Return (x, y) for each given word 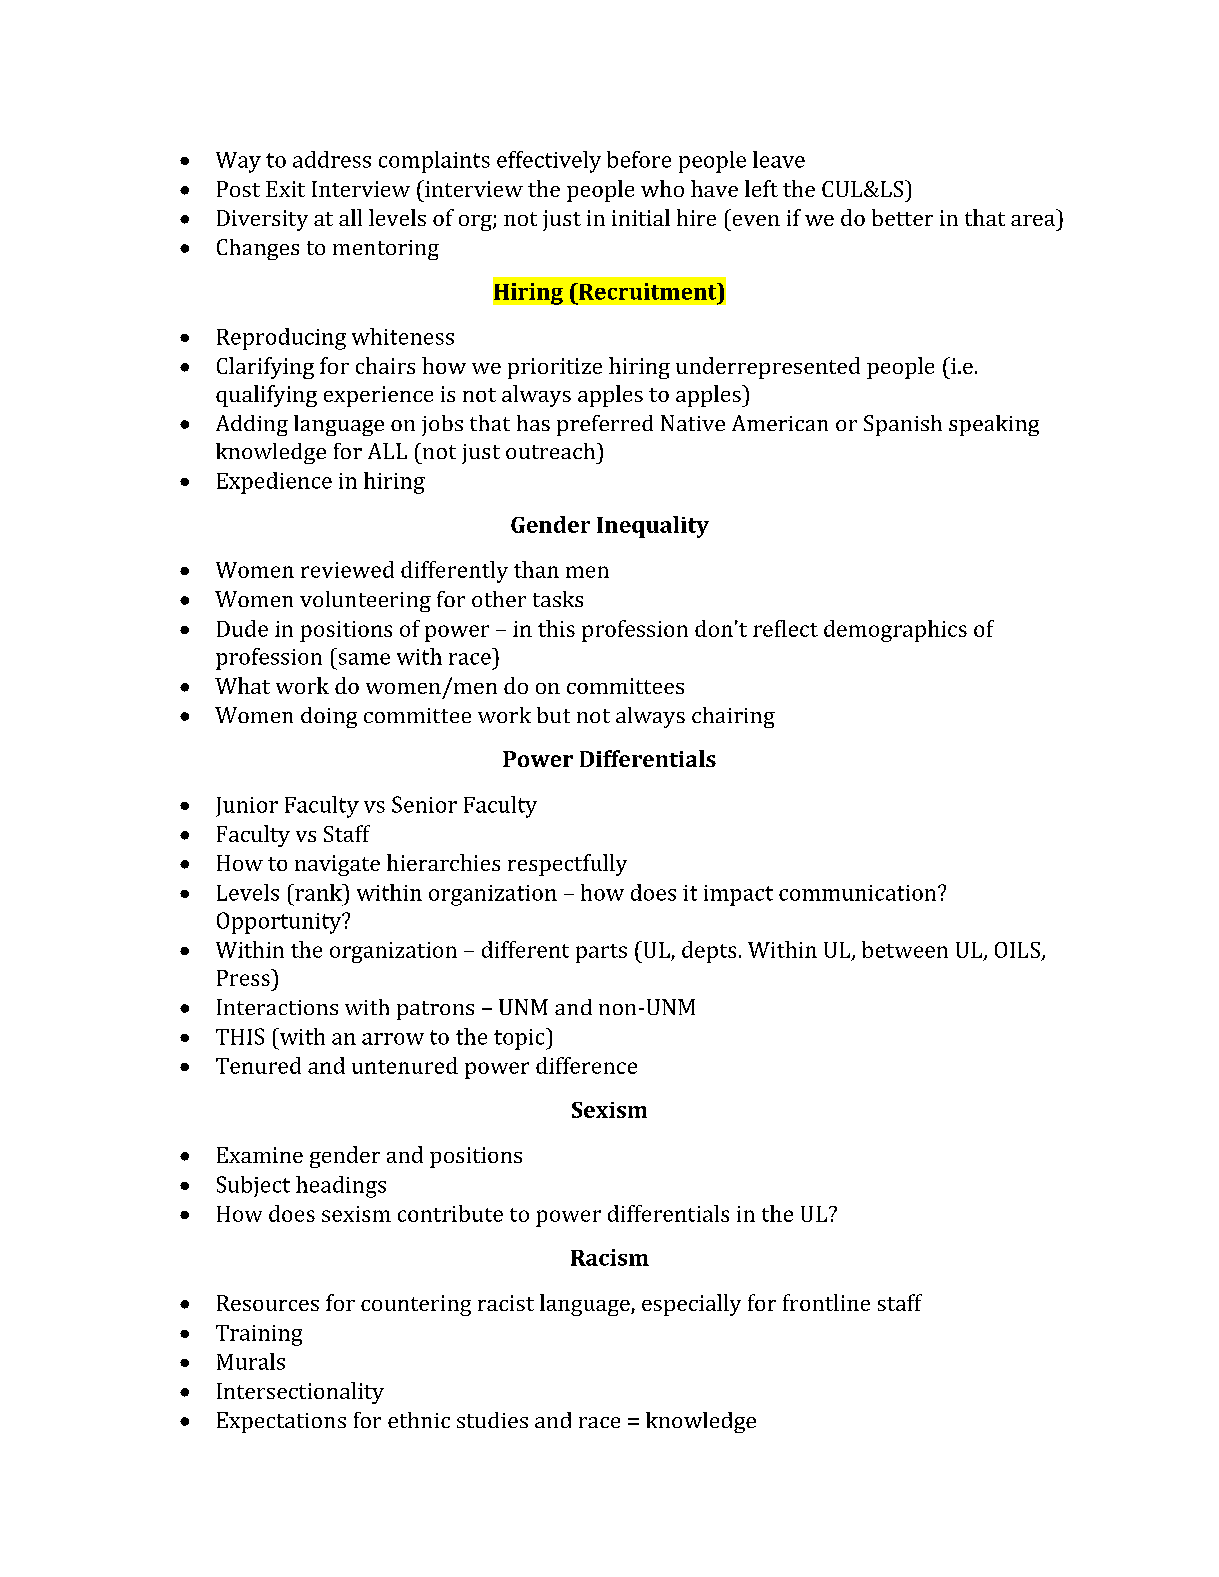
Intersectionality (300, 1393)
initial (641, 217)
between (905, 949)
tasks (558, 599)
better (902, 217)
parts (601, 953)
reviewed (347, 569)
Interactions (277, 1007)
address (332, 159)
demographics (895, 631)
